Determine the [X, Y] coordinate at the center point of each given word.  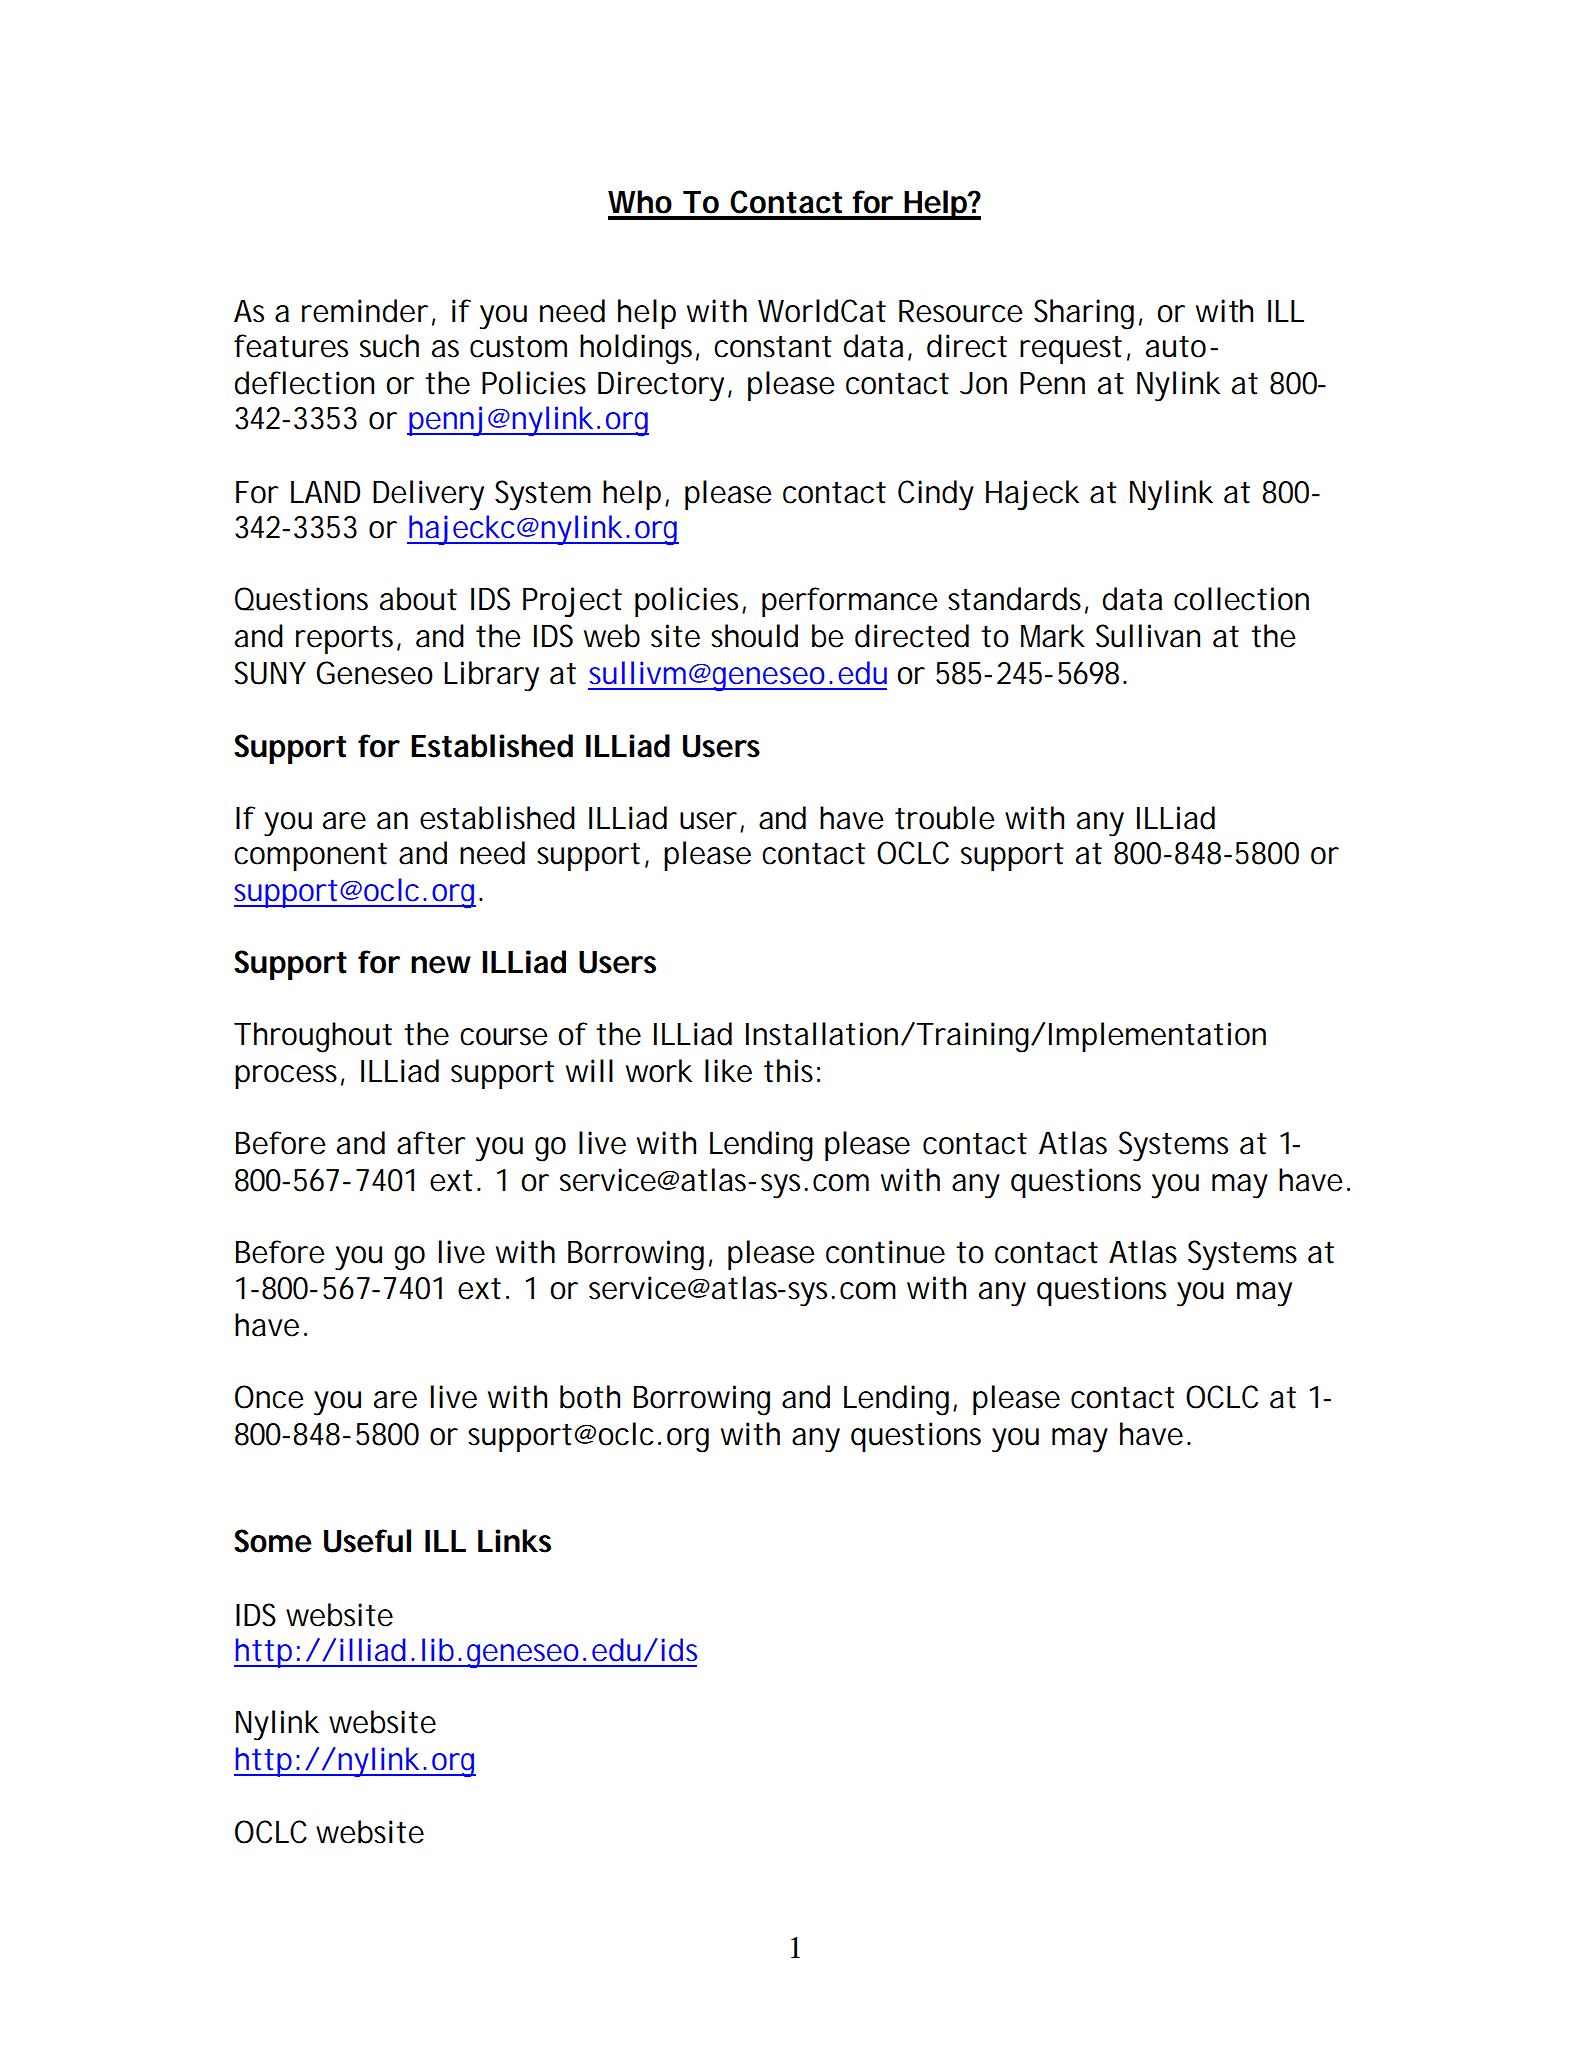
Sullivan [1148, 636]
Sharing [1084, 314]
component [310, 856]
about [418, 599]
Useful [367, 1541]
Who [640, 202]
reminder [365, 311]
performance [849, 602]
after [431, 1143]
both [590, 1397]
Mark [1053, 636]
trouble [944, 818]
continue [885, 1252]
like [728, 1071]
